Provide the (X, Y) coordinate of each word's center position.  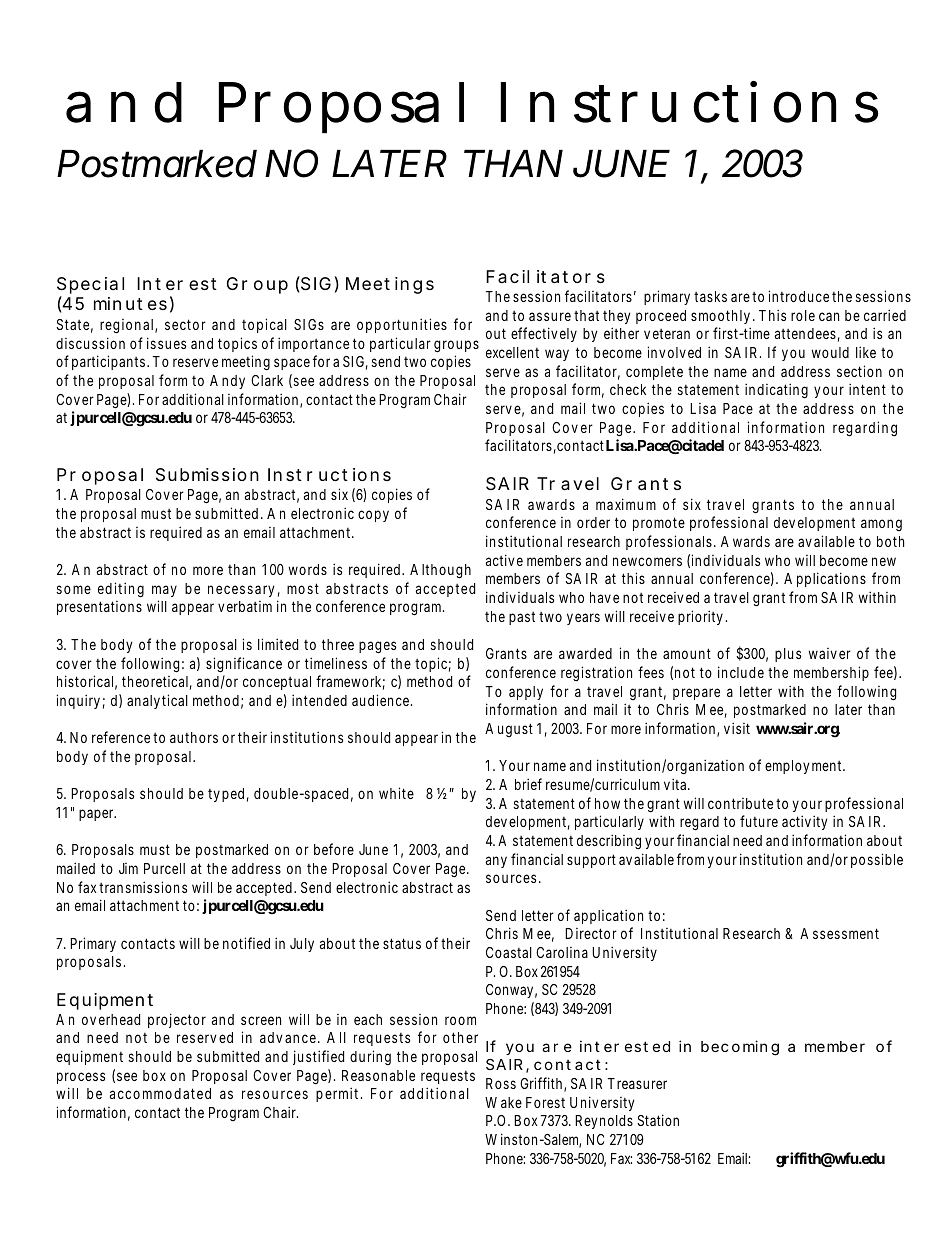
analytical (157, 701)
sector (185, 324)
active (504, 560)
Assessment (839, 933)
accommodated (160, 1093)
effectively (544, 334)
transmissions (143, 887)
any (496, 862)
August (509, 730)
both (890, 541)
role (803, 315)
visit (737, 728)
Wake (503, 1102)
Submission (207, 475)
